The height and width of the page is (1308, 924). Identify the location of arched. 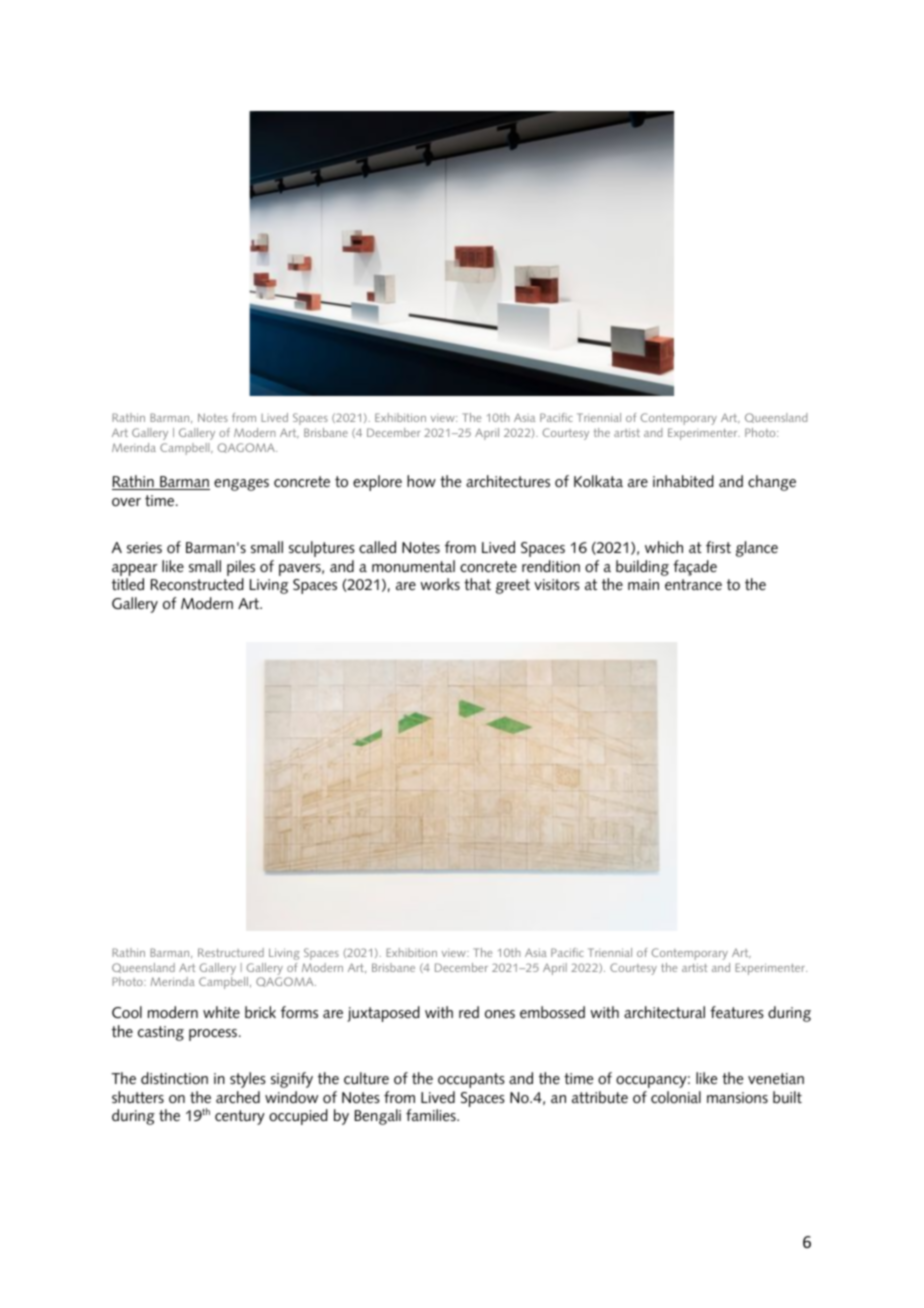
(238, 1097).
